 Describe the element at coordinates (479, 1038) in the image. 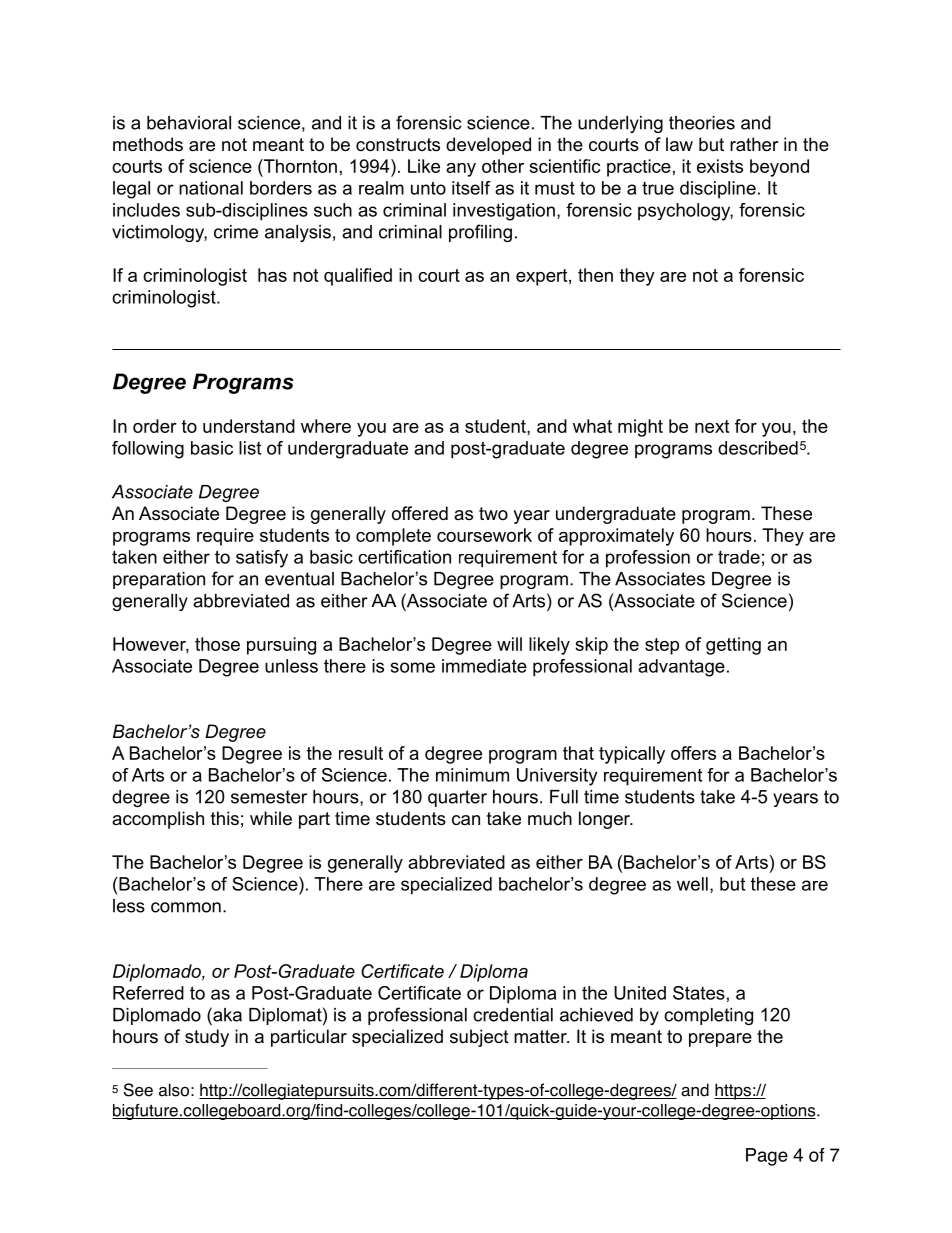

I see `subject` at that location.
